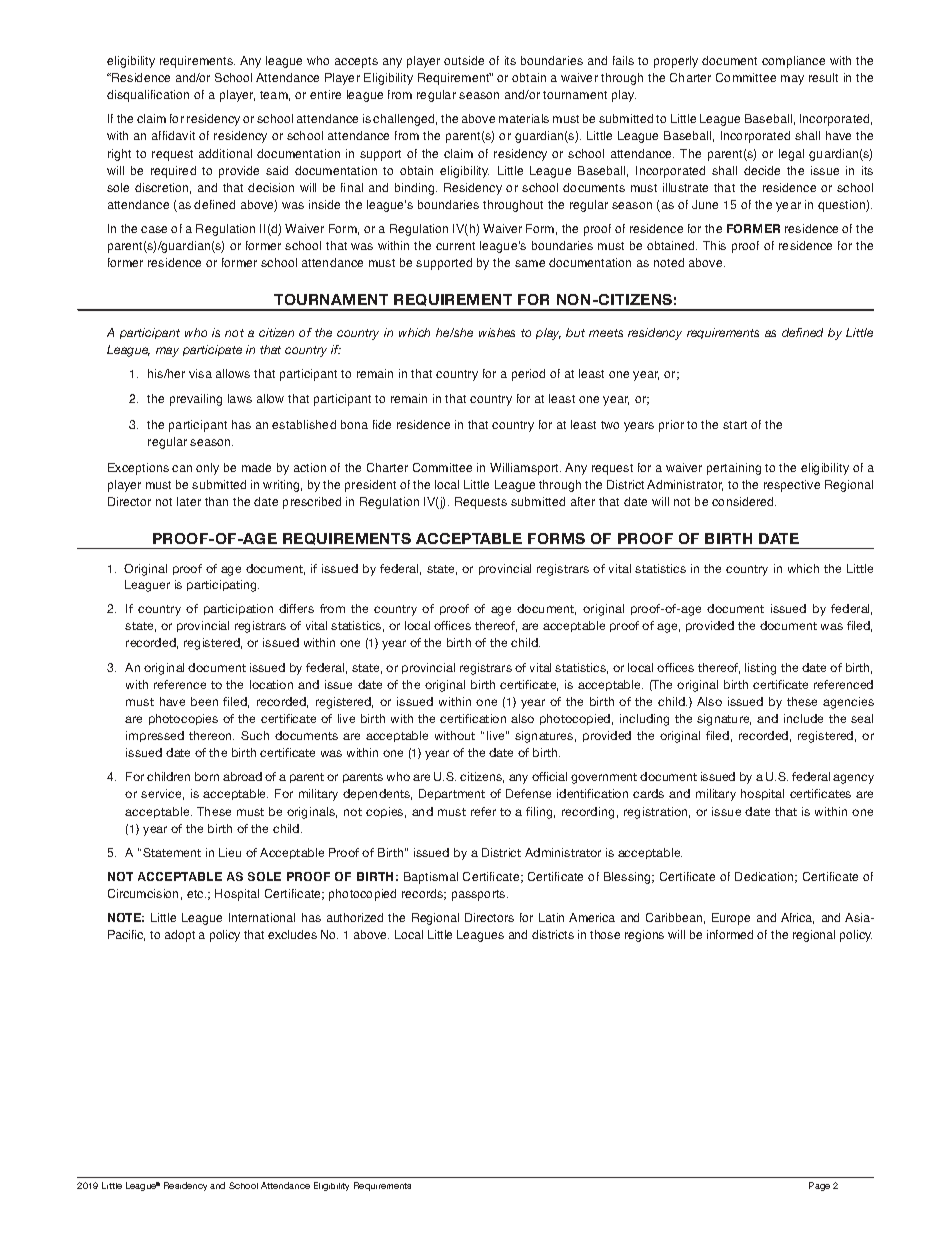  Describe the element at coordinates (473, 718) in the page. I see `certification` at that location.
